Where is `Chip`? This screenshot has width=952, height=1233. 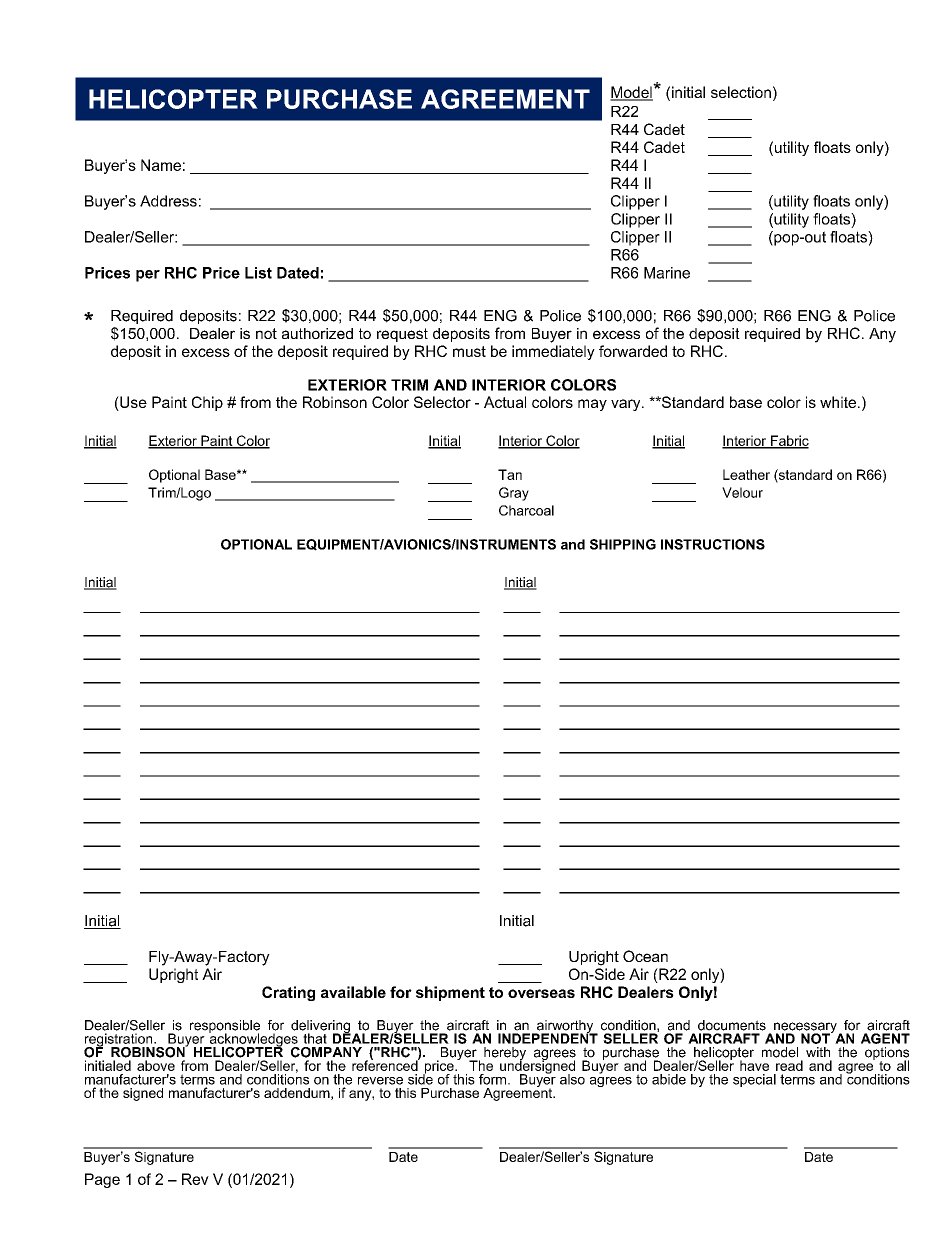 Chip is located at coordinates (207, 403).
